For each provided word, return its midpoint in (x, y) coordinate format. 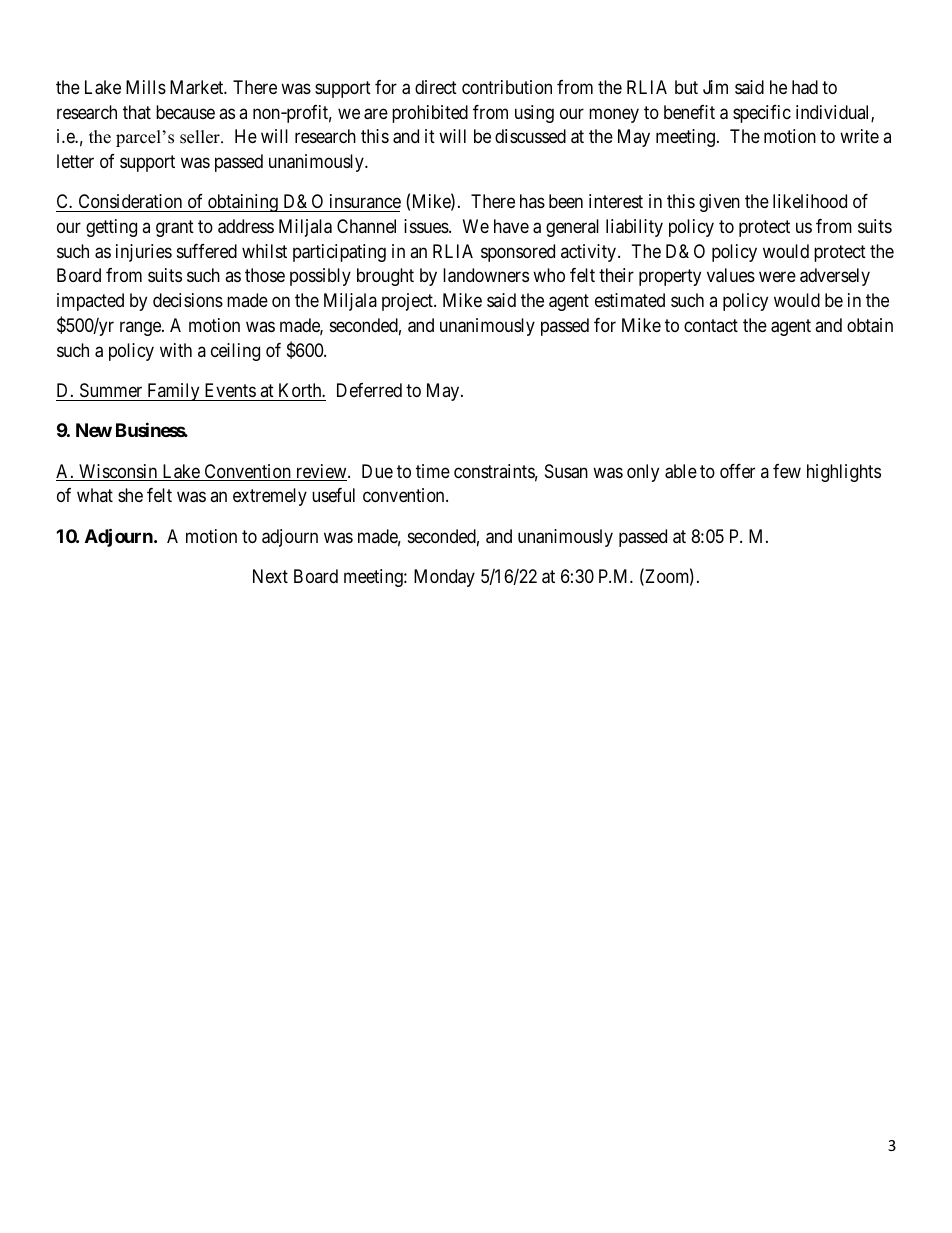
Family (173, 392)
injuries (144, 253)
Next (270, 576)
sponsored (518, 253)
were (777, 277)
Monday (444, 578)
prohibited (430, 114)
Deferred (369, 390)
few (787, 471)
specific (762, 114)
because (185, 112)
